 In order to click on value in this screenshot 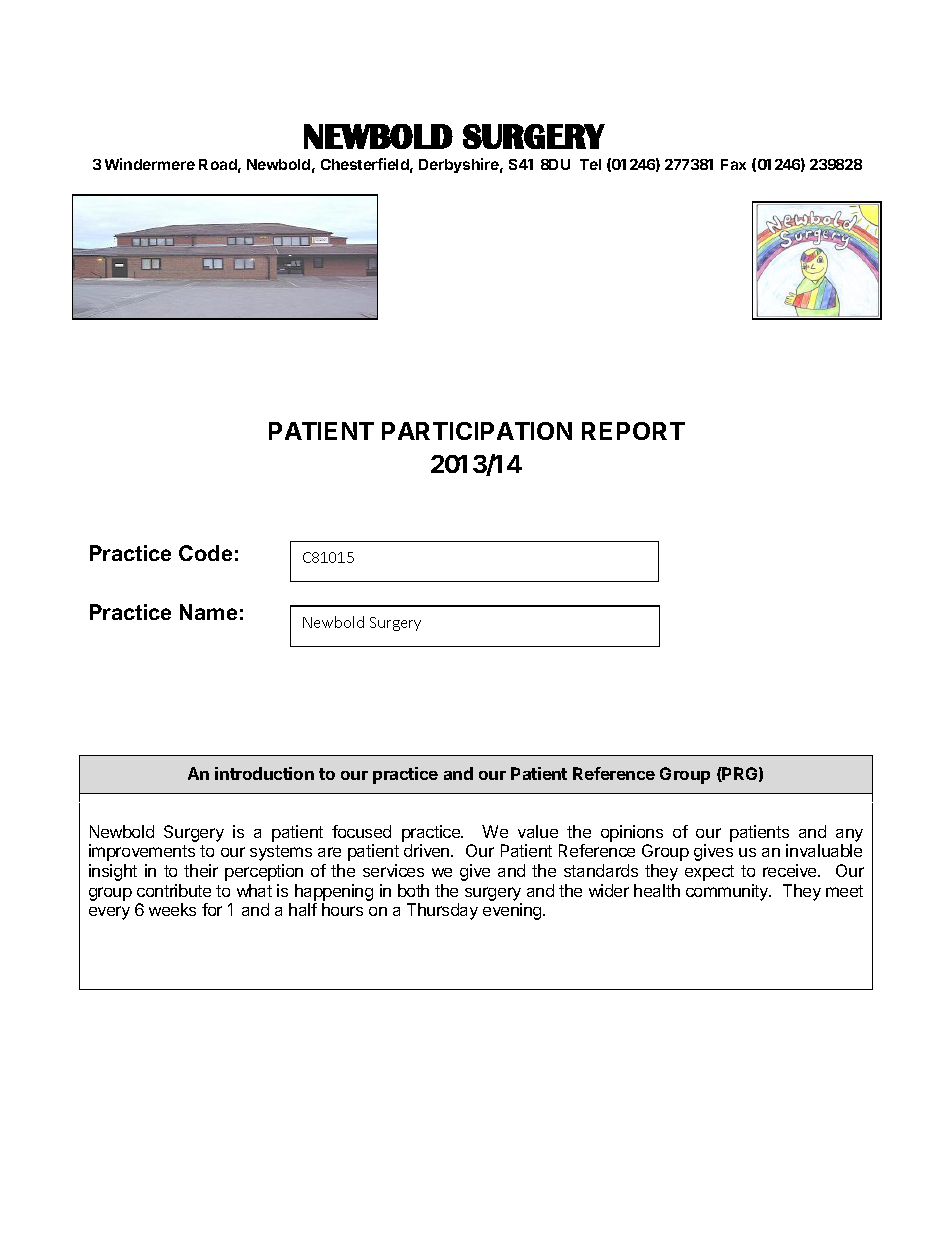, I will do `click(538, 831)`.
